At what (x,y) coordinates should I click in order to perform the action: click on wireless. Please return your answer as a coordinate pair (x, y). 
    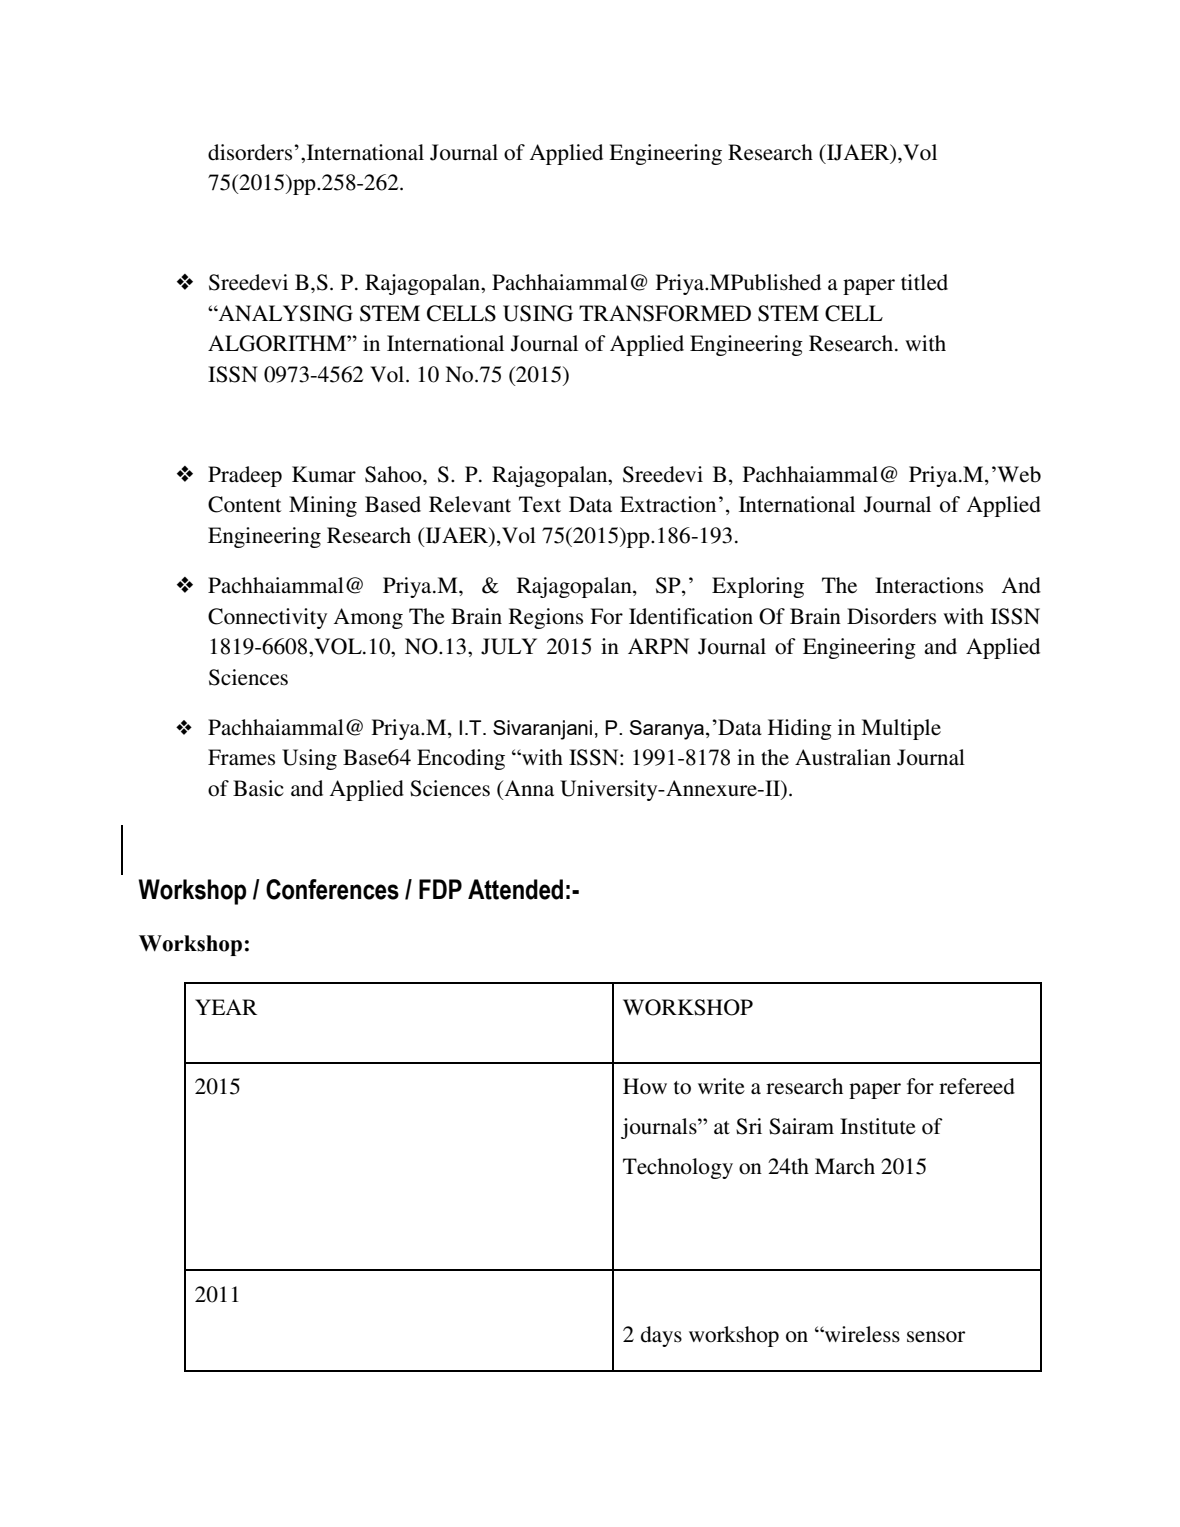
    Looking at the image, I should click on (861, 1334).
